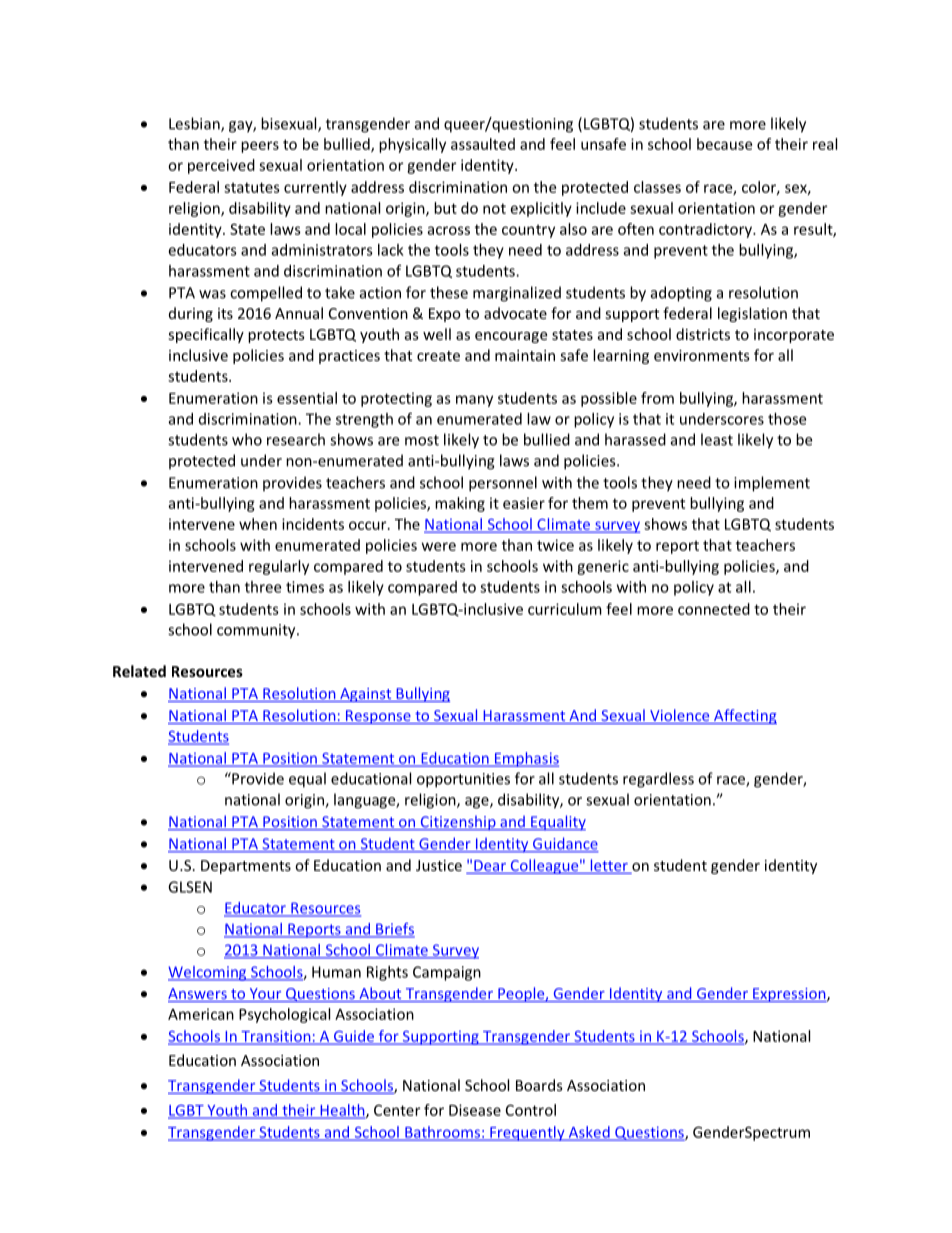 Image resolution: width=952 pixels, height=1233 pixels. I want to click on opportunities, so click(463, 780).
